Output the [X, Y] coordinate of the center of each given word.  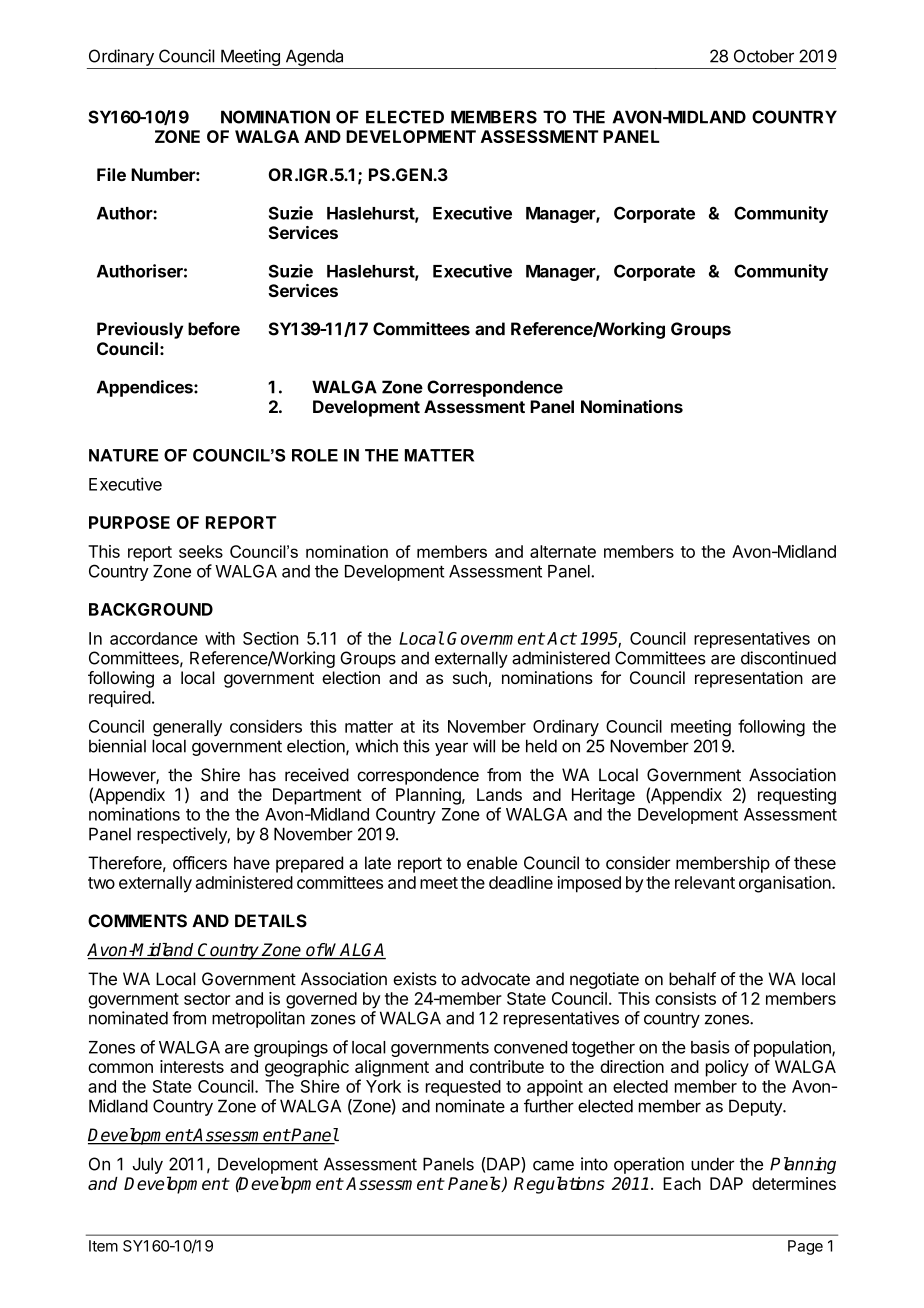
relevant [705, 882]
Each [682, 1183]
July [148, 1165]
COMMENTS [137, 921]
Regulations [559, 1185]
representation [749, 679]
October [764, 56]
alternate [563, 551]
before [214, 329]
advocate [495, 979]
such [471, 679]
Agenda [314, 57]
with [220, 638]
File [111, 174]
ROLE [315, 455]
